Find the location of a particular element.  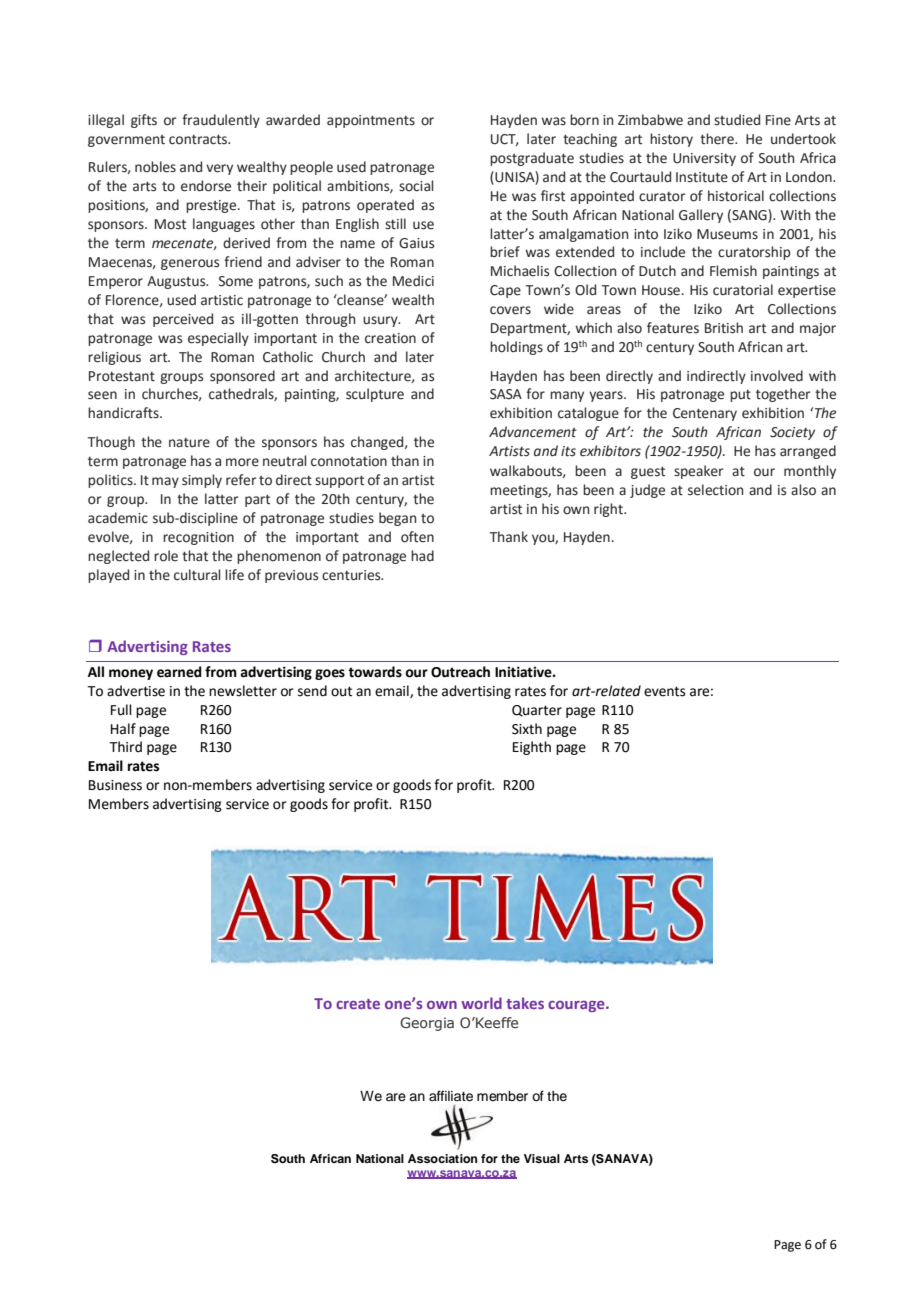

social is located at coordinates (416, 186).
